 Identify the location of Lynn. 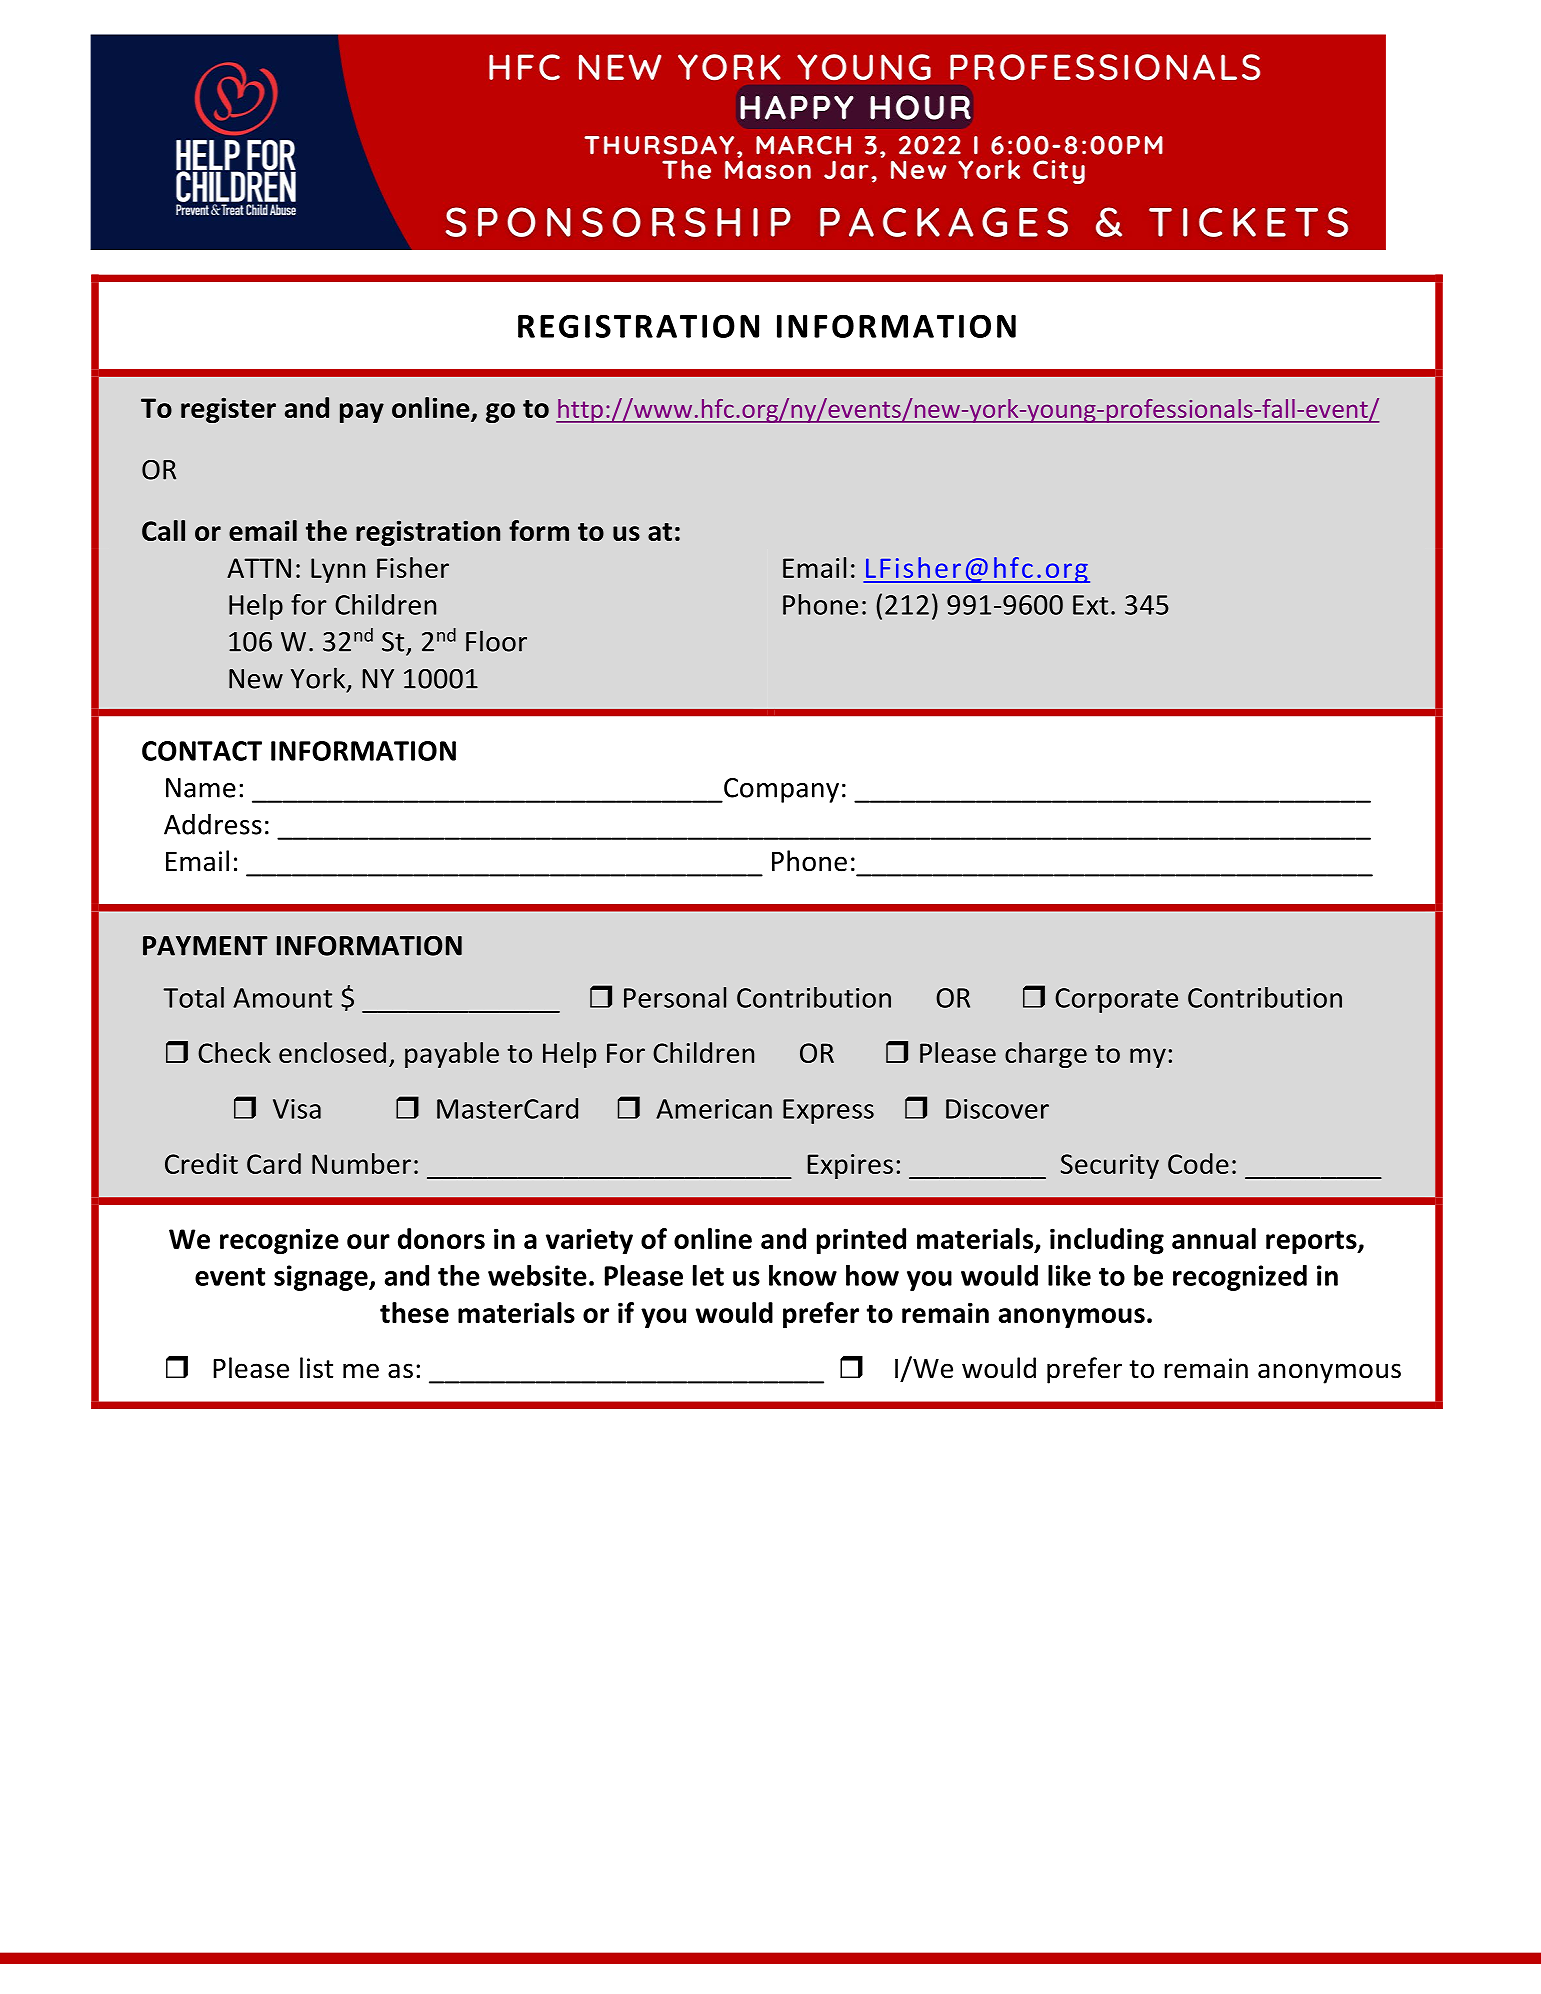
(338, 570).
